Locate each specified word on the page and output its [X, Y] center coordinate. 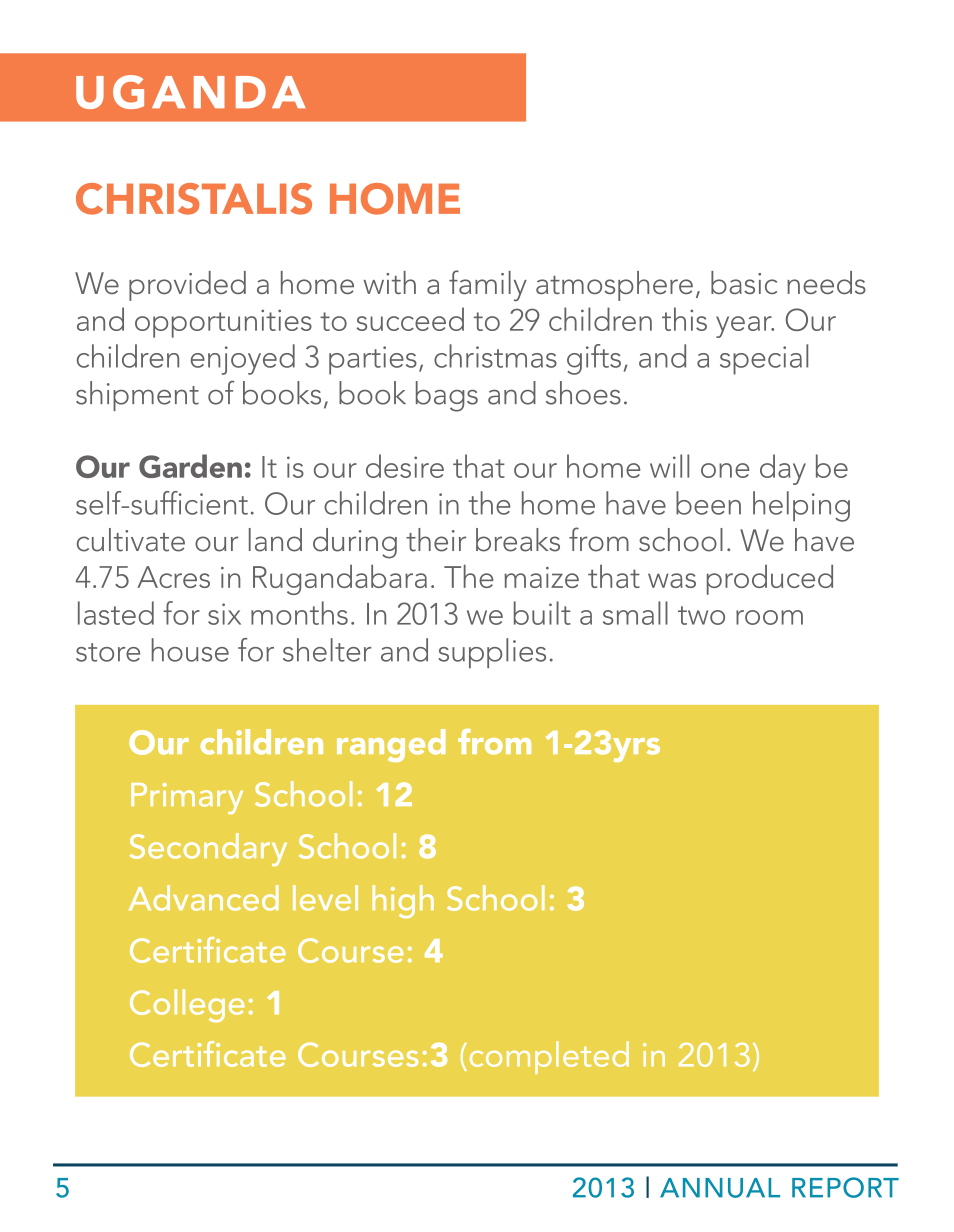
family [488, 285]
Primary [187, 798]
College [187, 1006]
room [769, 617]
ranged [391, 745]
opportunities [223, 323]
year [745, 327]
